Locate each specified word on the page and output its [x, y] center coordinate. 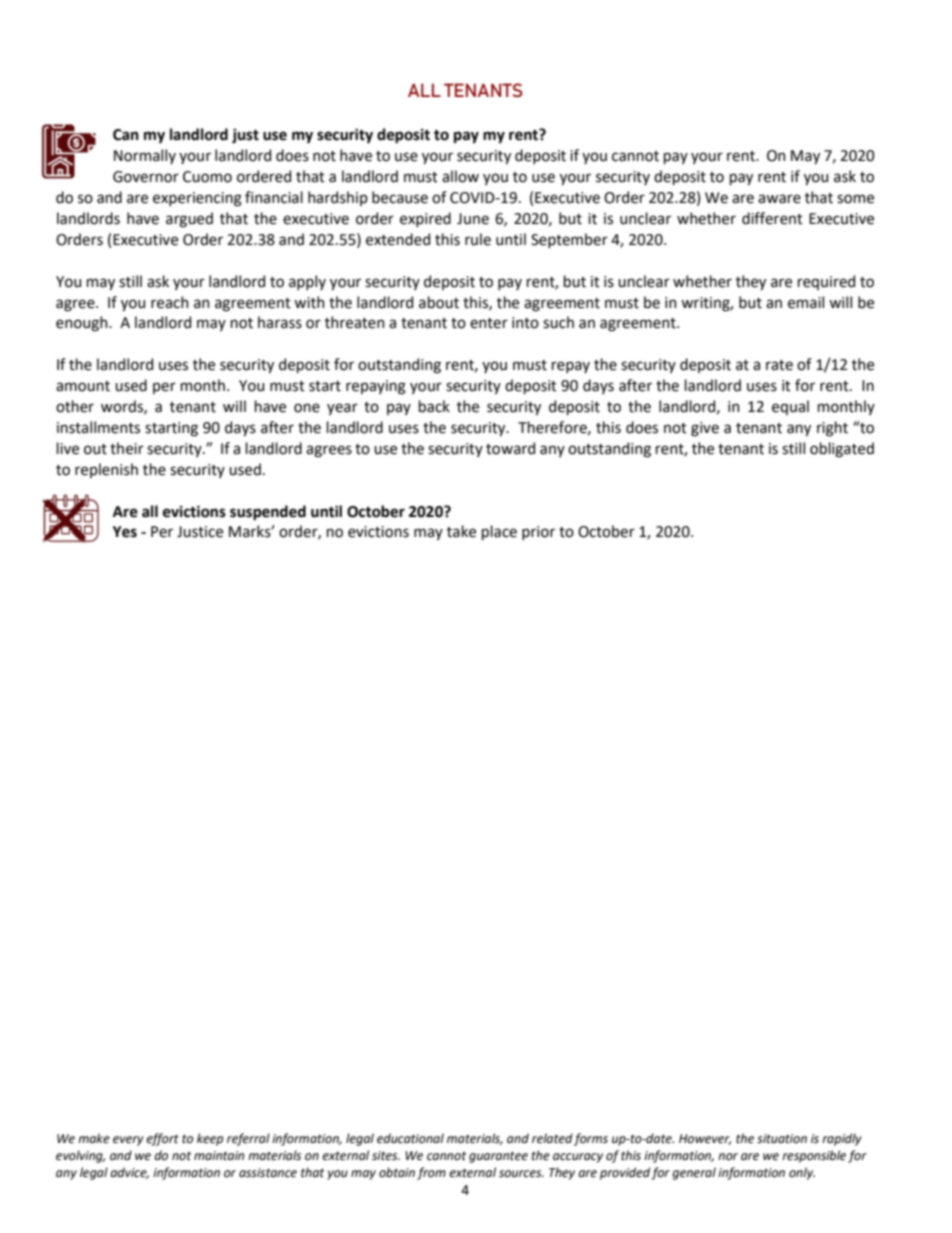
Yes [125, 532]
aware [779, 199]
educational [410, 1138]
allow [460, 176]
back [434, 406]
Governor [146, 177]
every [128, 1141]
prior [538, 533]
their [127, 448]
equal [790, 407]
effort [162, 1139]
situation [782, 1139]
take [461, 531]
